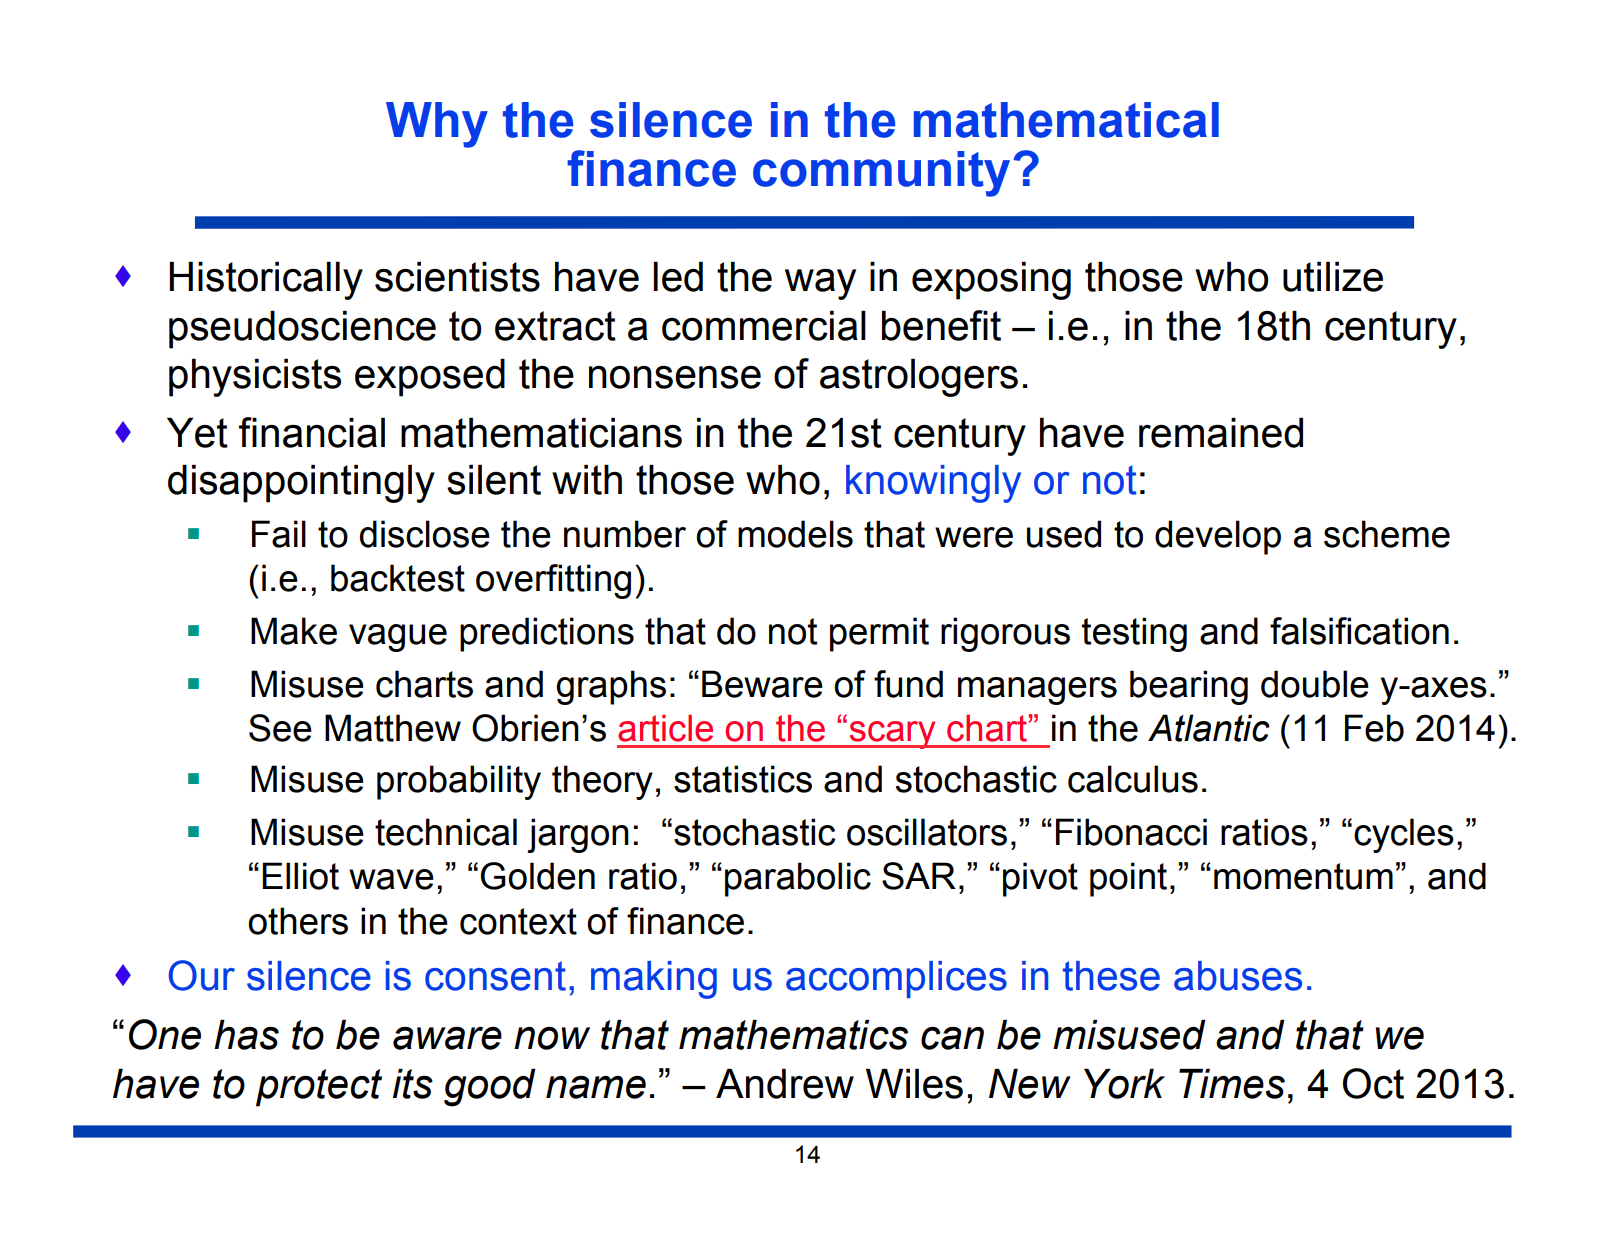 The width and height of the page is (1607, 1241). I want to click on mathematical, so click(1066, 120).
